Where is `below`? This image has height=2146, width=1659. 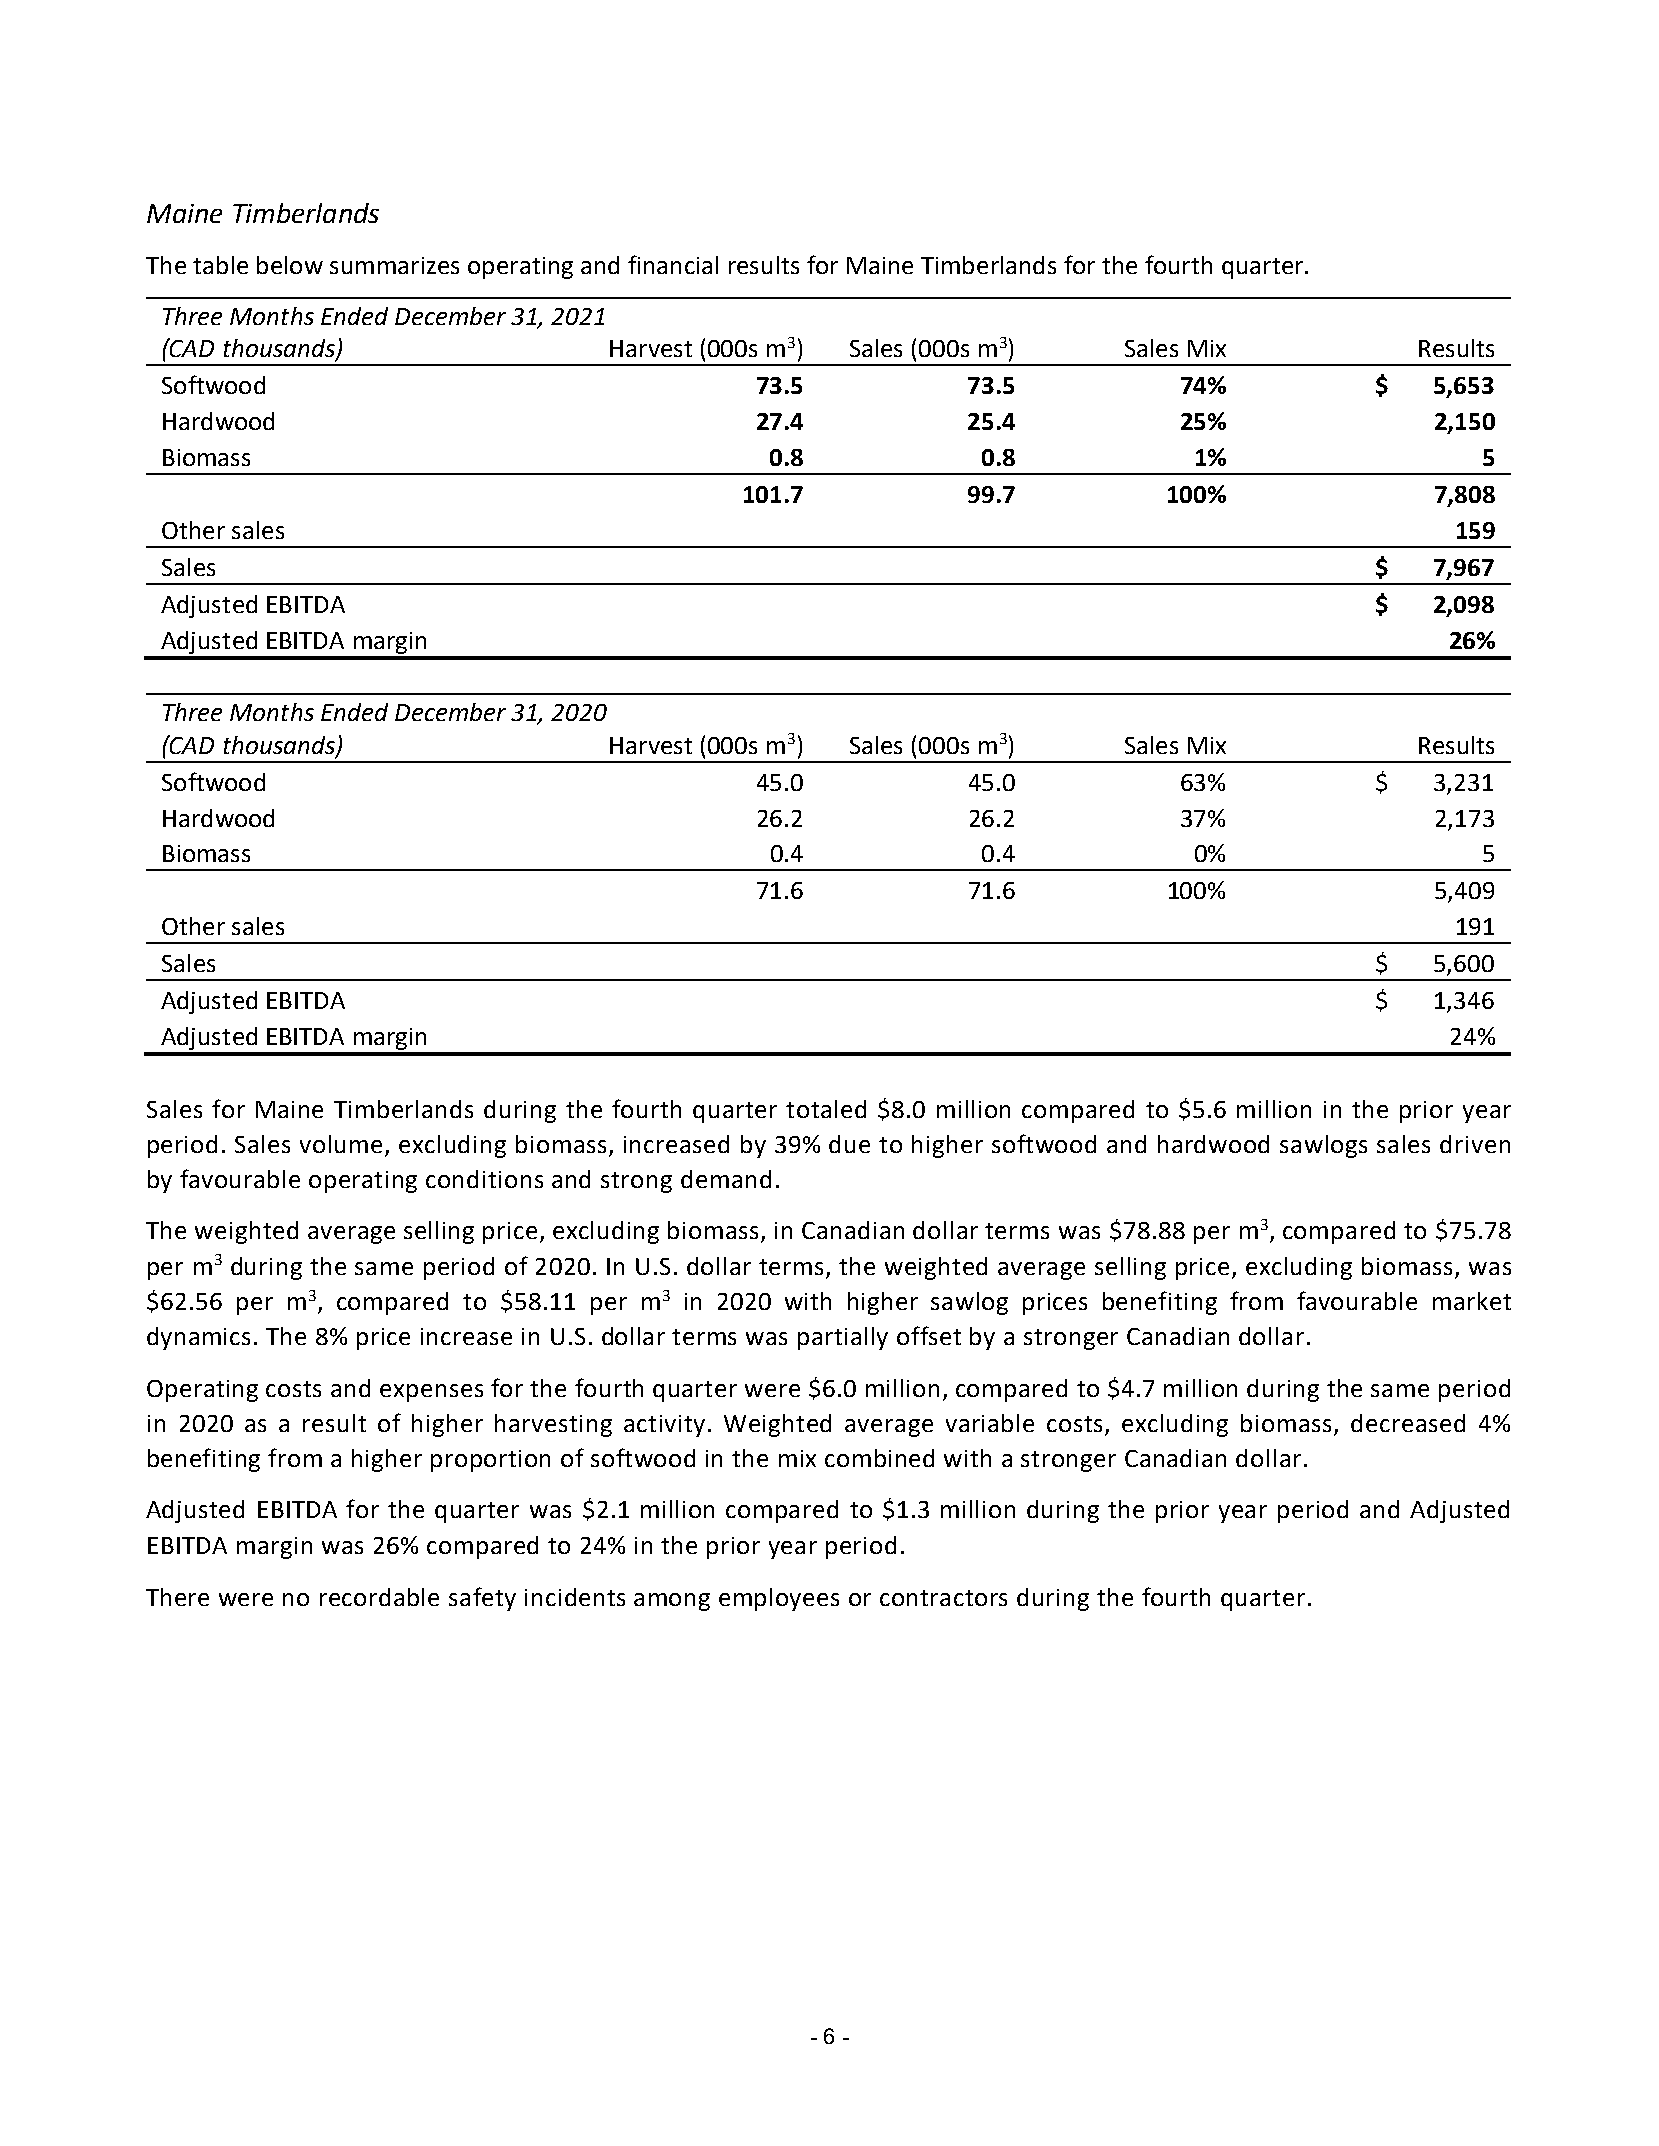
below is located at coordinates (290, 265).
